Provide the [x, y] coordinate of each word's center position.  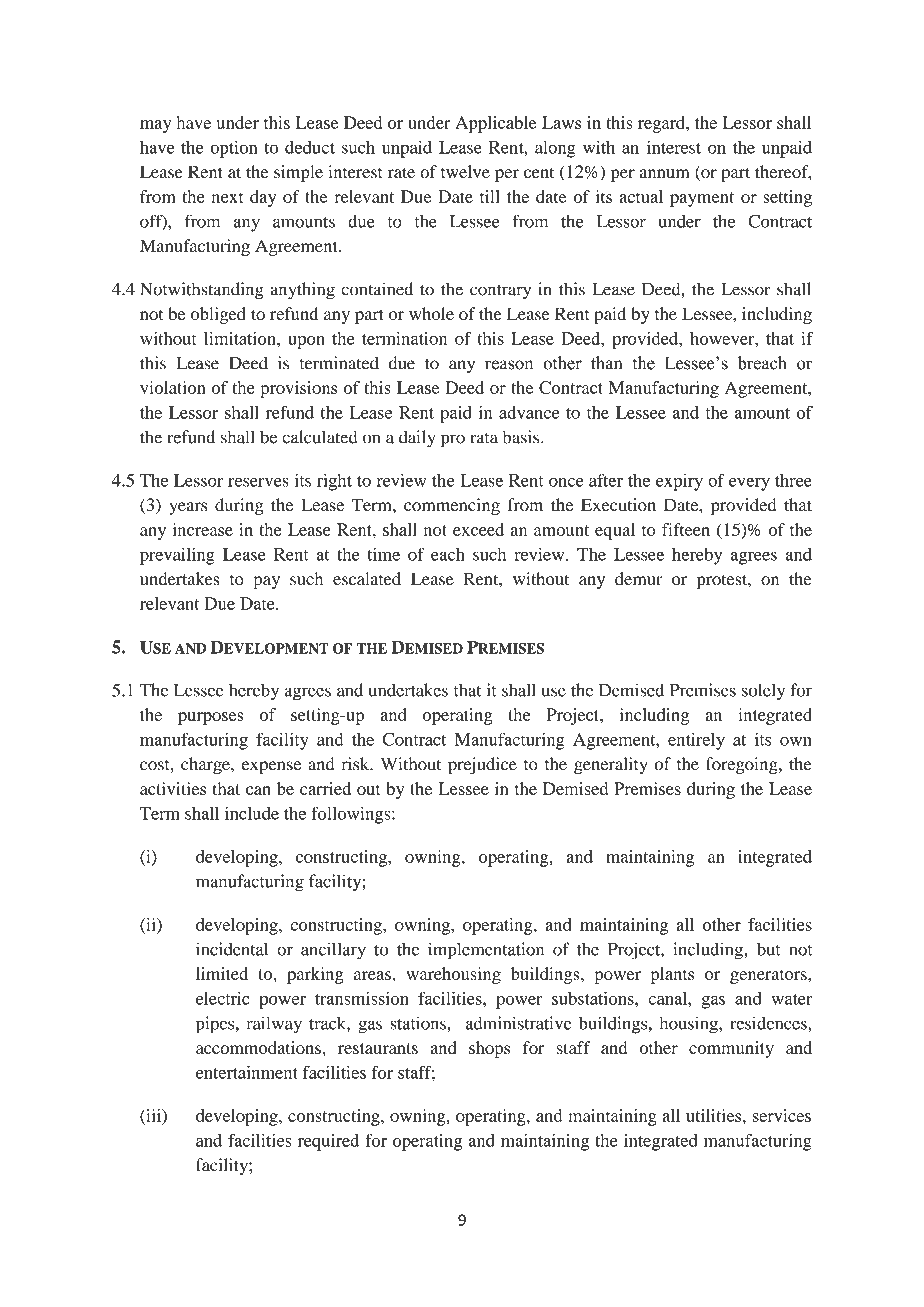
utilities [715, 1115]
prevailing [177, 556]
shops [489, 1049]
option [234, 149]
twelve [465, 172]
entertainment [247, 1072]
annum [664, 174]
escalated [367, 579]
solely [763, 692]
